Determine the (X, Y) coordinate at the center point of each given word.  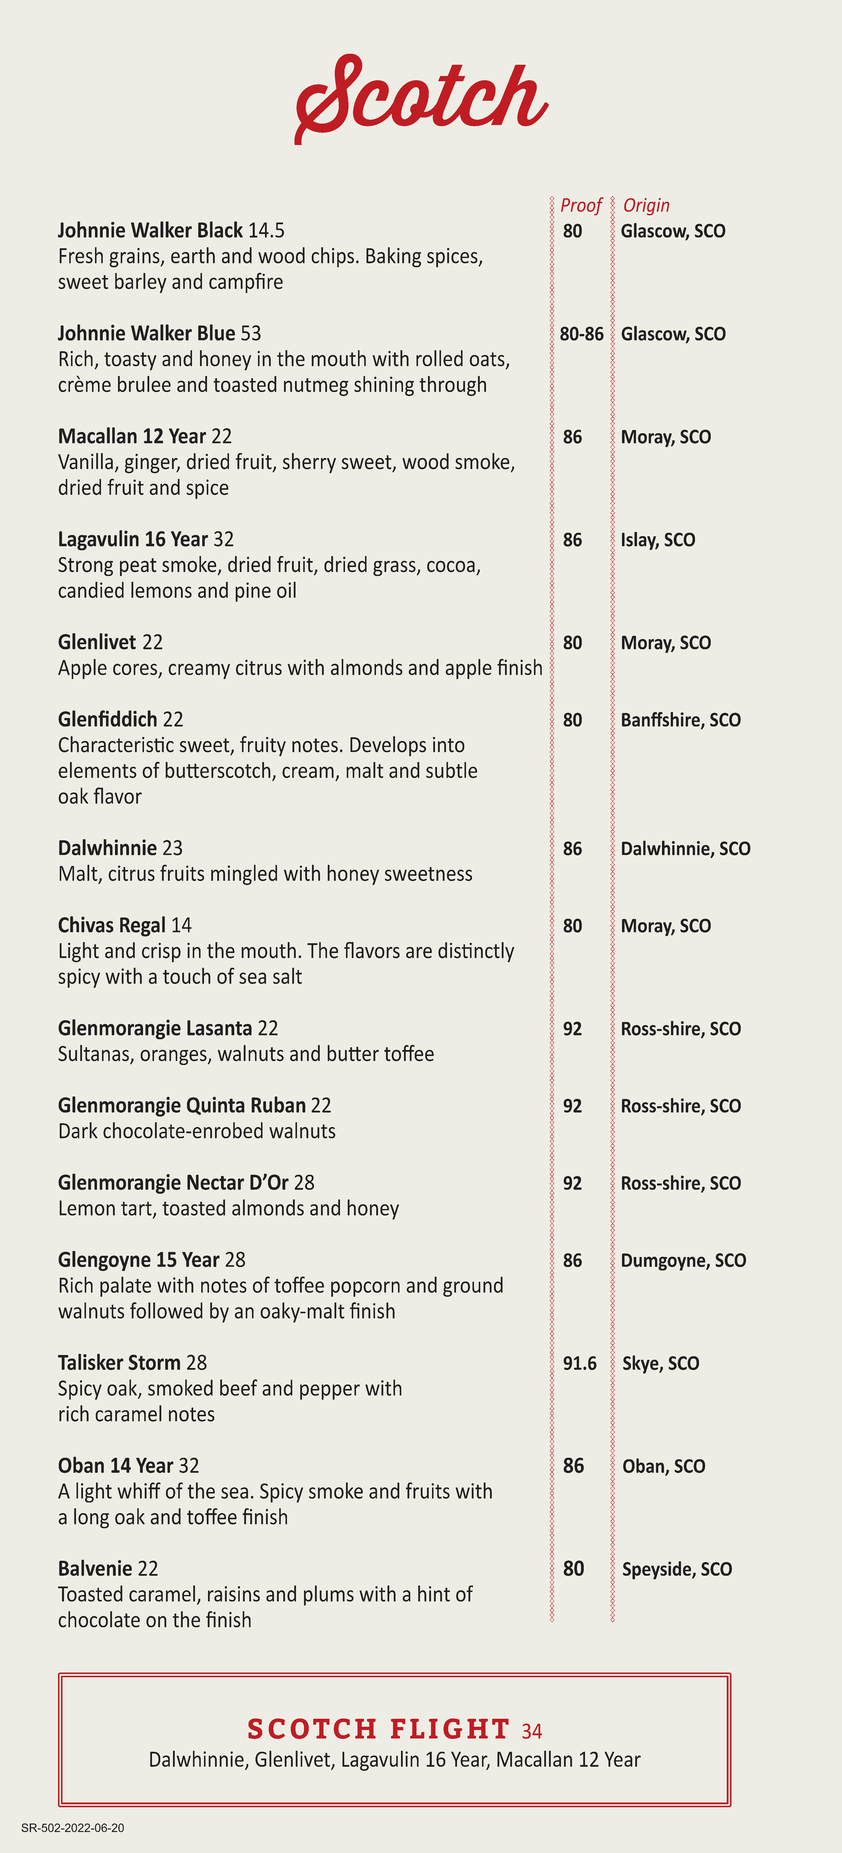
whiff (139, 1490)
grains (135, 258)
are (419, 953)
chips (332, 257)
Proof (582, 206)
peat (138, 567)
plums (329, 1595)
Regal (142, 926)
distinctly (476, 952)
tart (137, 1209)
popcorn (365, 1289)
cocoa (452, 568)
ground (473, 1286)
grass (395, 568)
